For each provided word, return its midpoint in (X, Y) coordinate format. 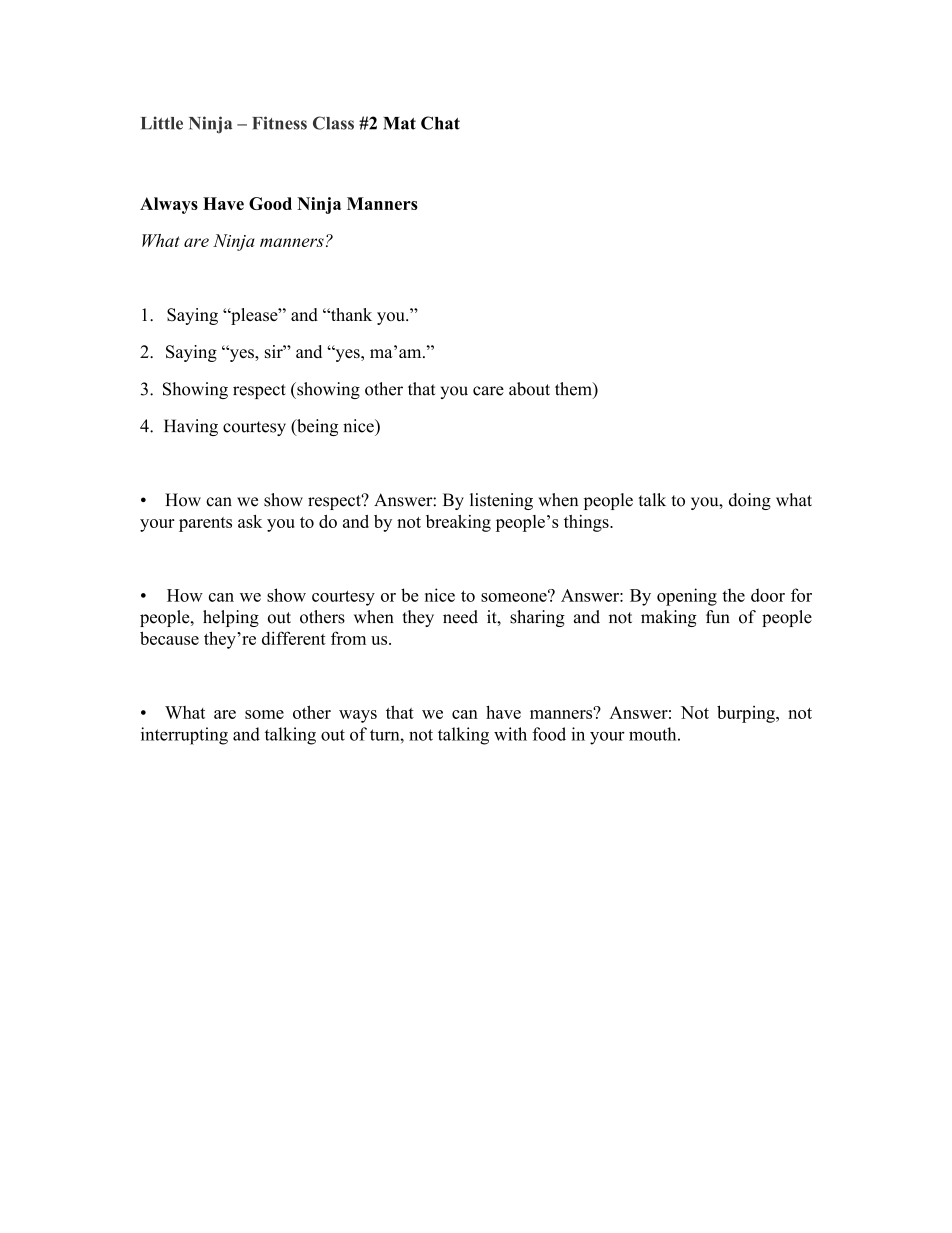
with (510, 734)
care (488, 391)
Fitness (279, 123)
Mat (399, 123)
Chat (440, 123)
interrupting (184, 736)
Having (191, 427)
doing (750, 501)
